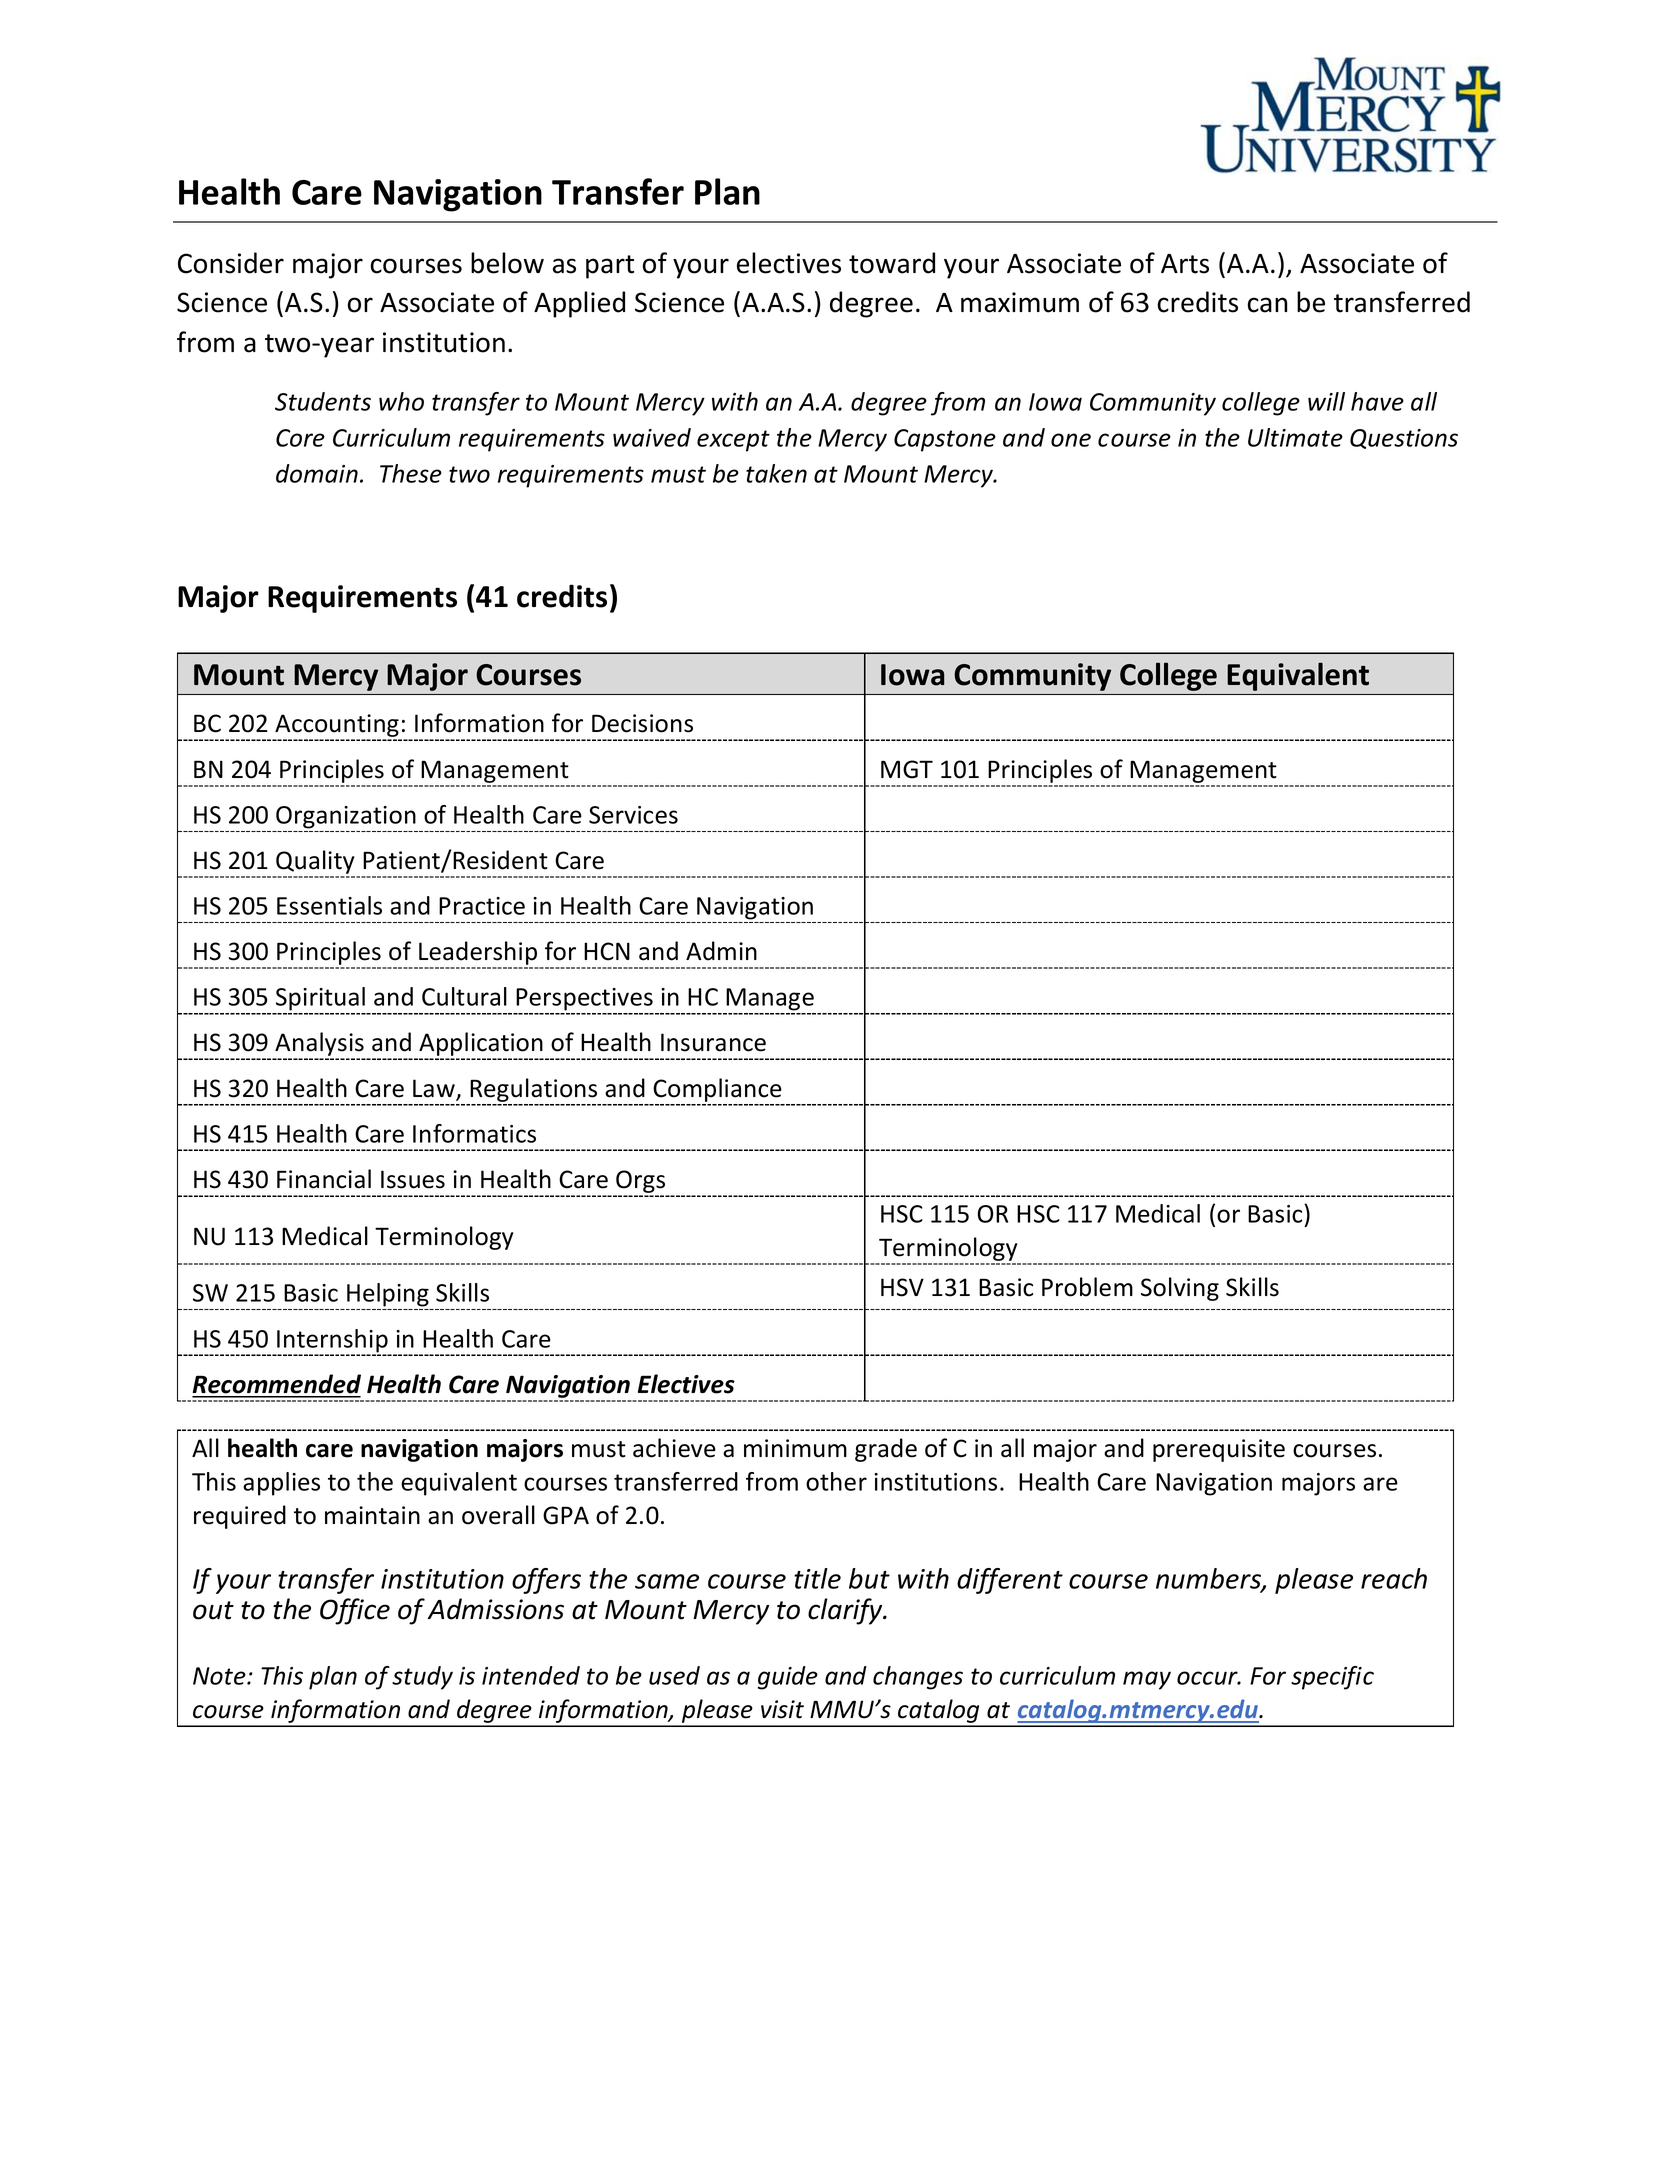 The height and width of the screenshot is (2161, 1670). What do you see at coordinates (231, 263) in the screenshot?
I see `Consider` at bounding box center [231, 263].
